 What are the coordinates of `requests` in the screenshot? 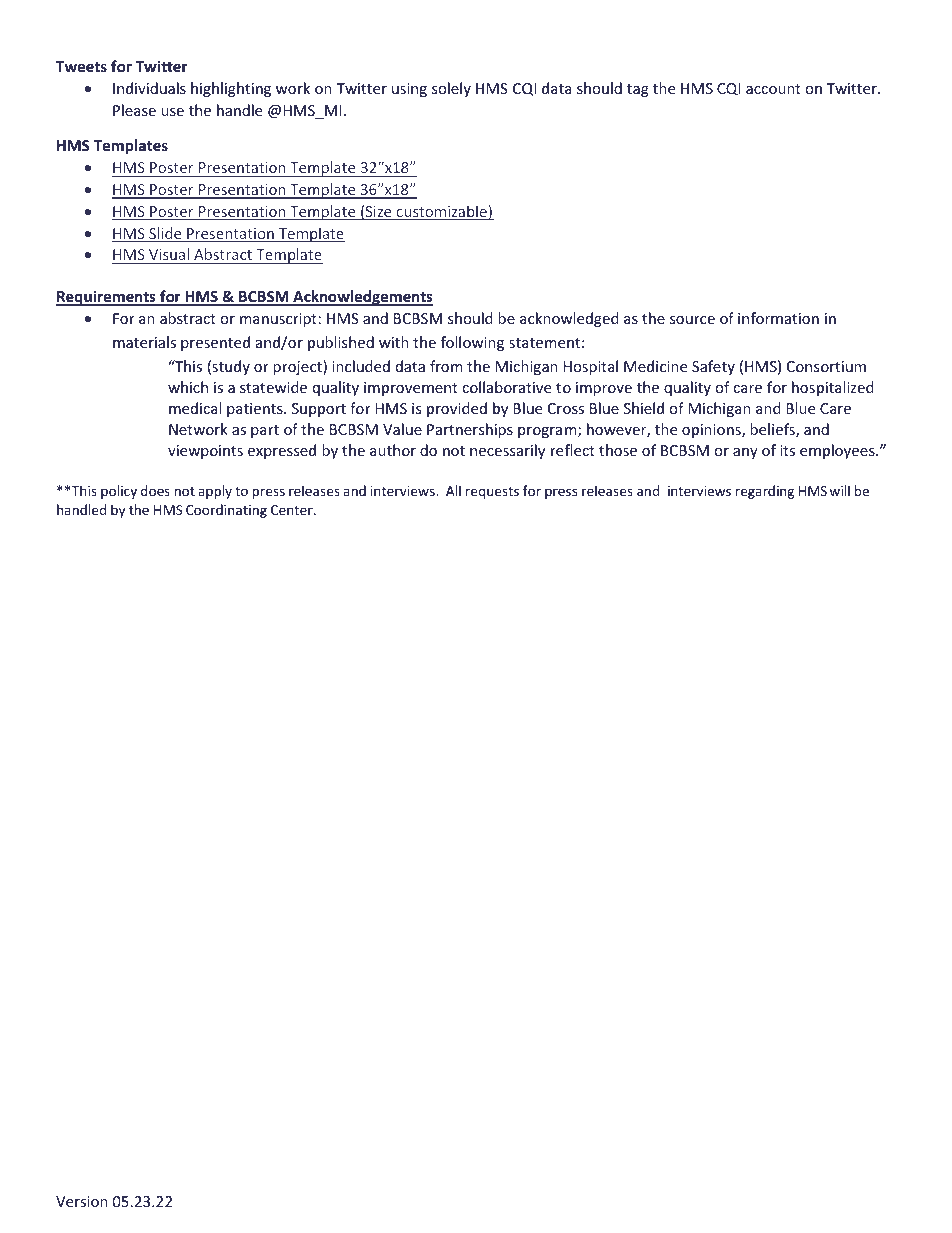 It's located at (492, 493).
